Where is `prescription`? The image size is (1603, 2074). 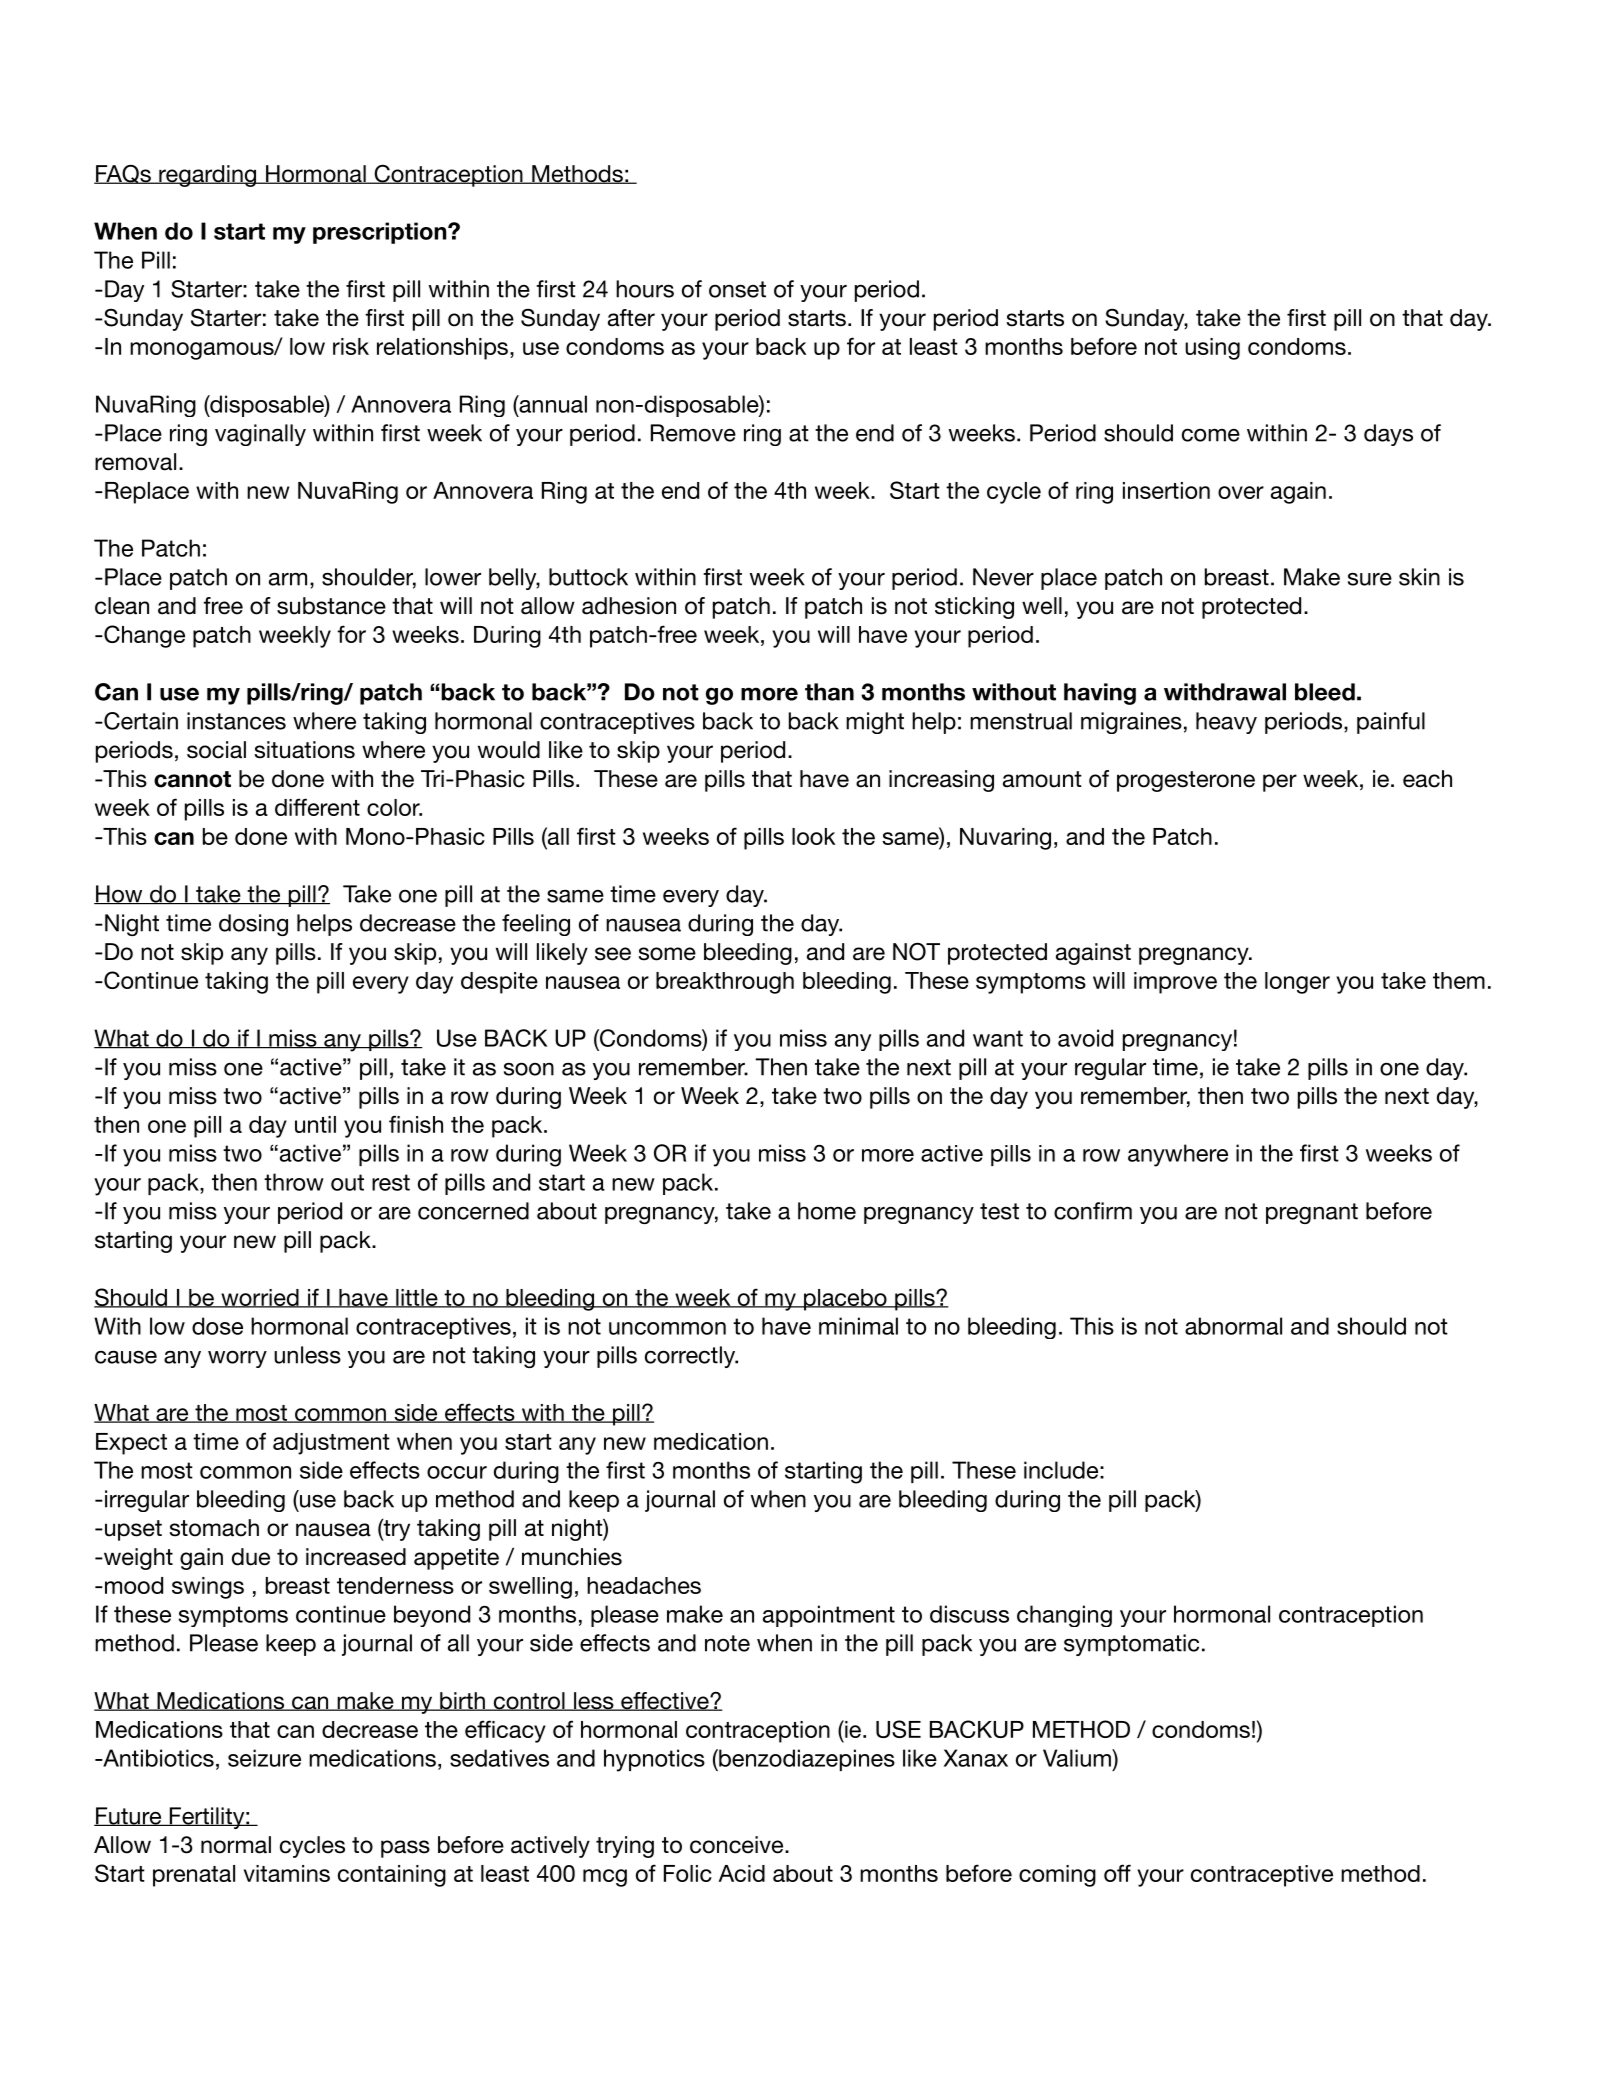 prescription is located at coordinates (381, 233).
